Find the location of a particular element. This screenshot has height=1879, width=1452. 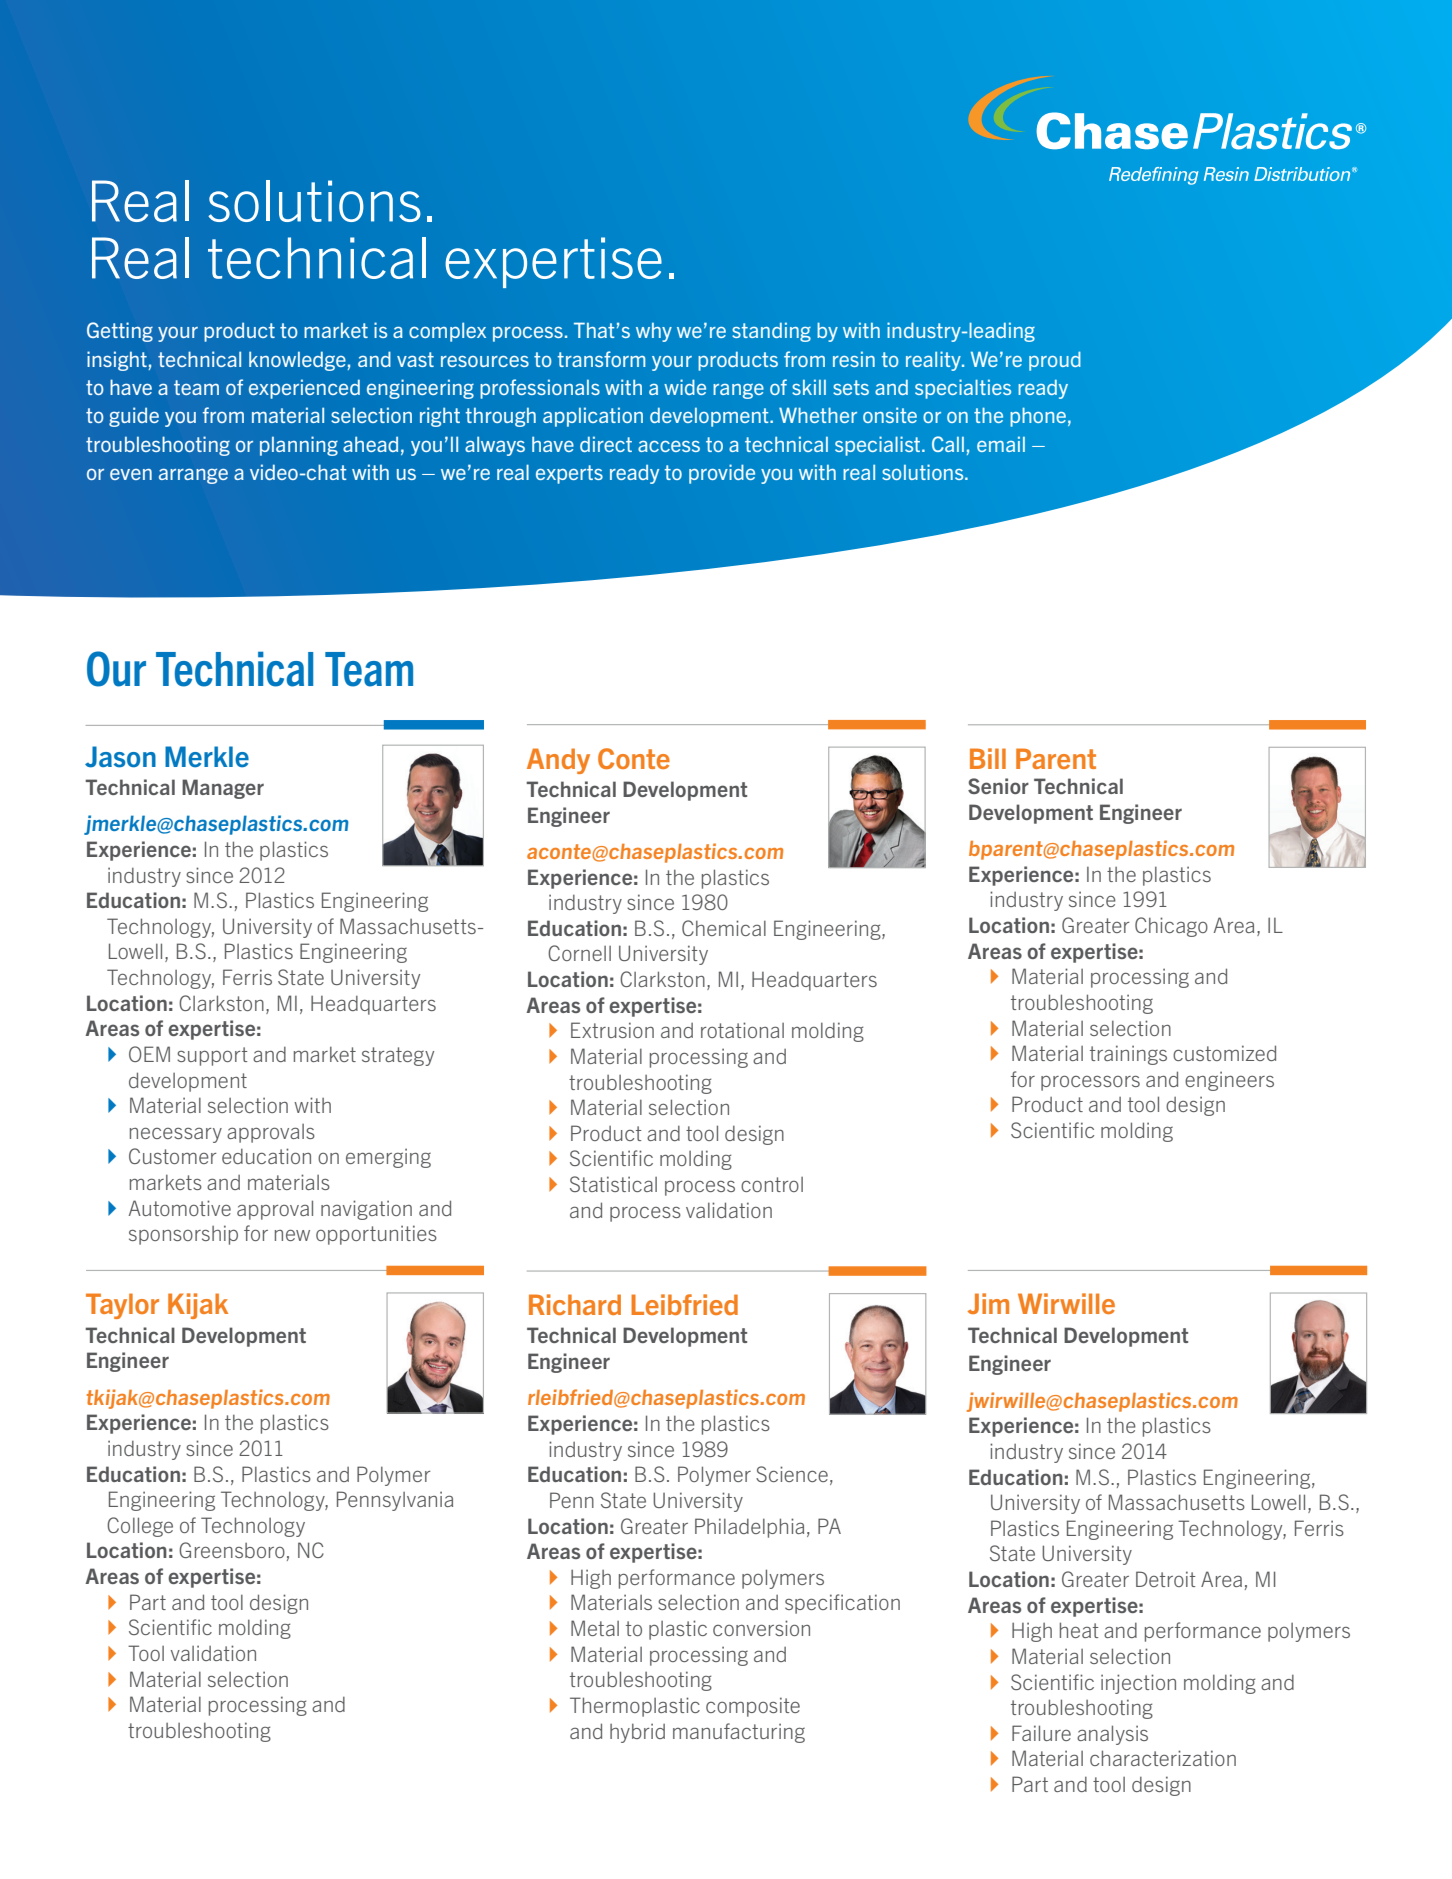

Andy is located at coordinates (558, 761).
